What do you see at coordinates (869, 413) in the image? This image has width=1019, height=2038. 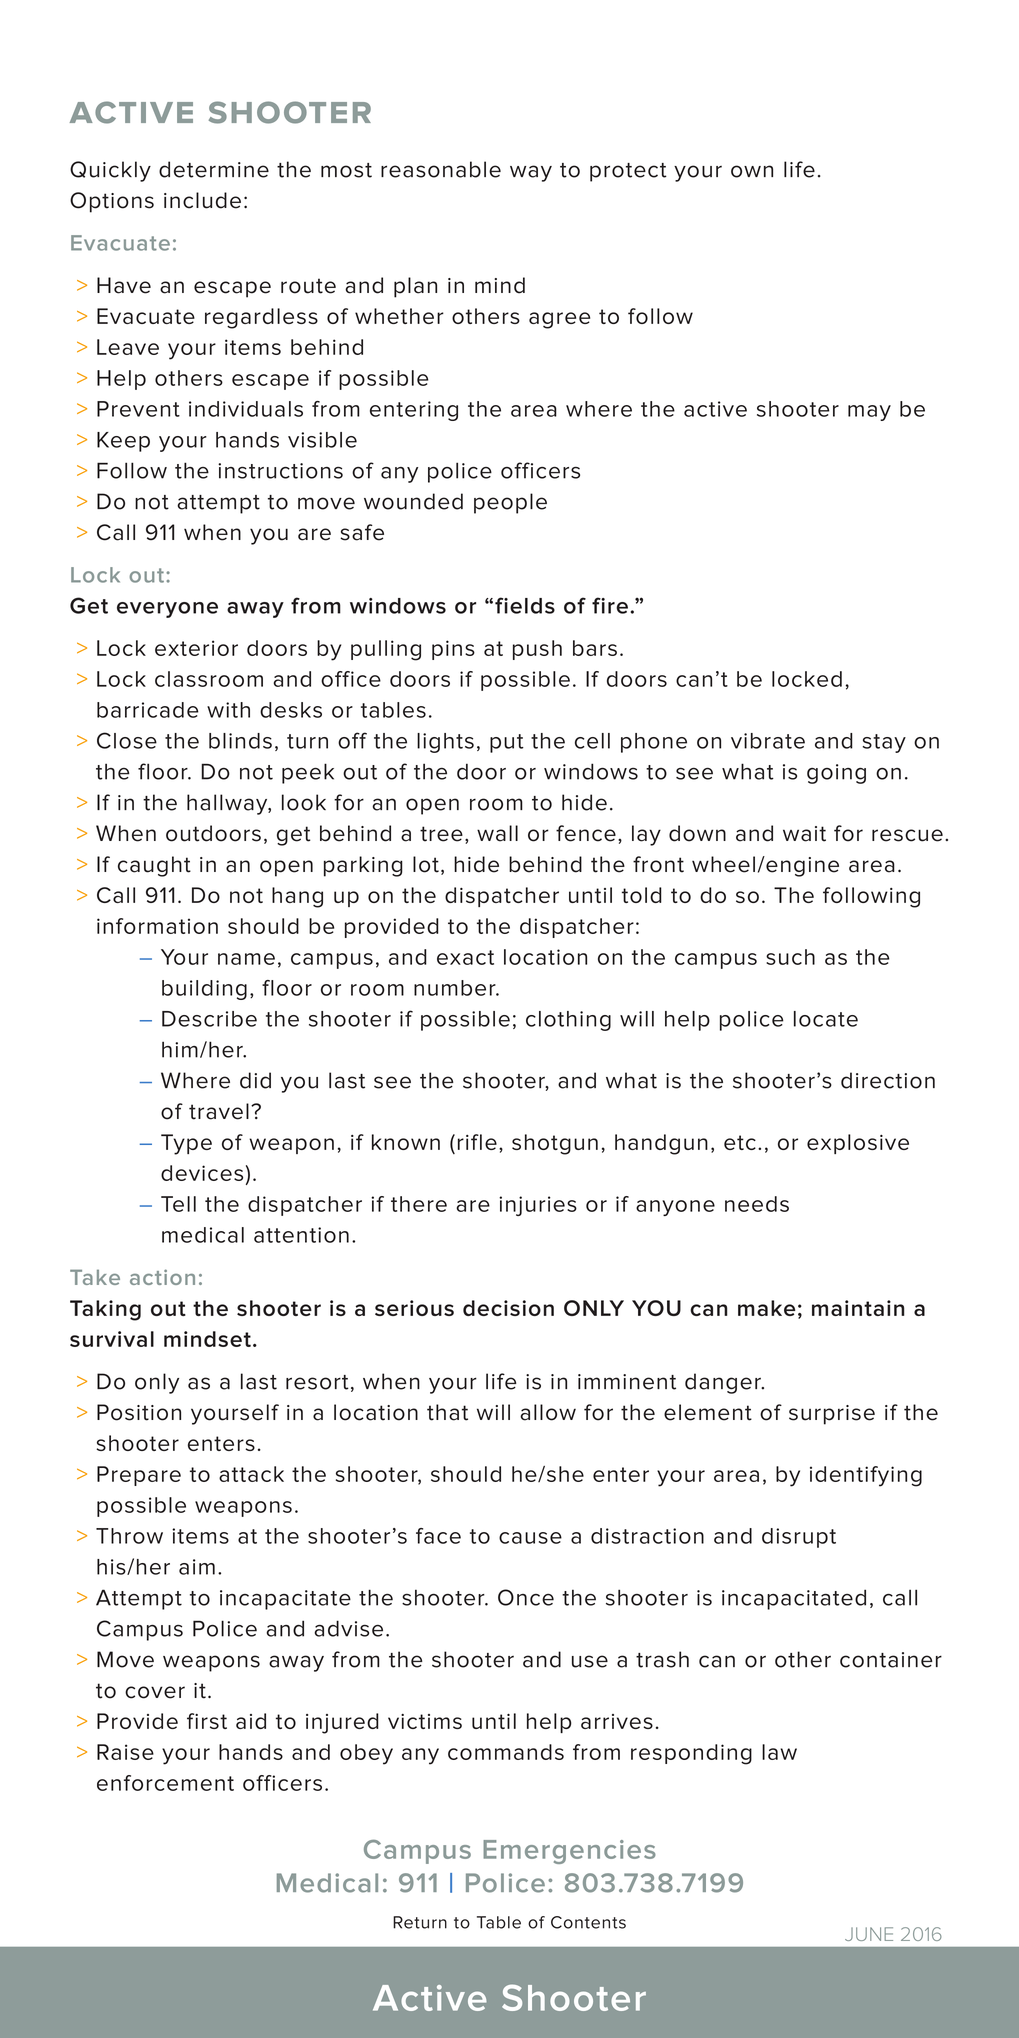 I see `may` at bounding box center [869, 413].
